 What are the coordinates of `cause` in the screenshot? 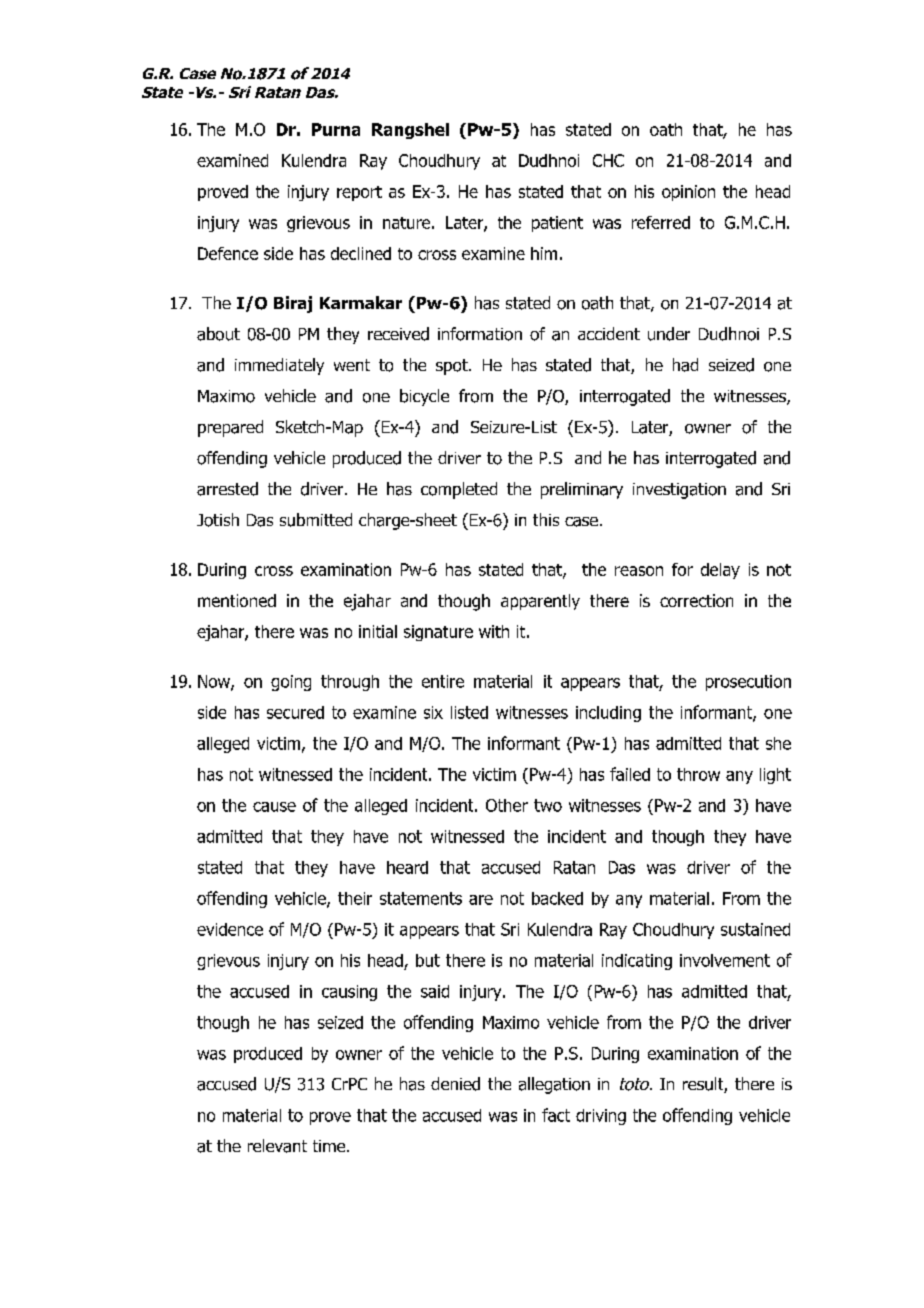 It's located at (274, 807).
